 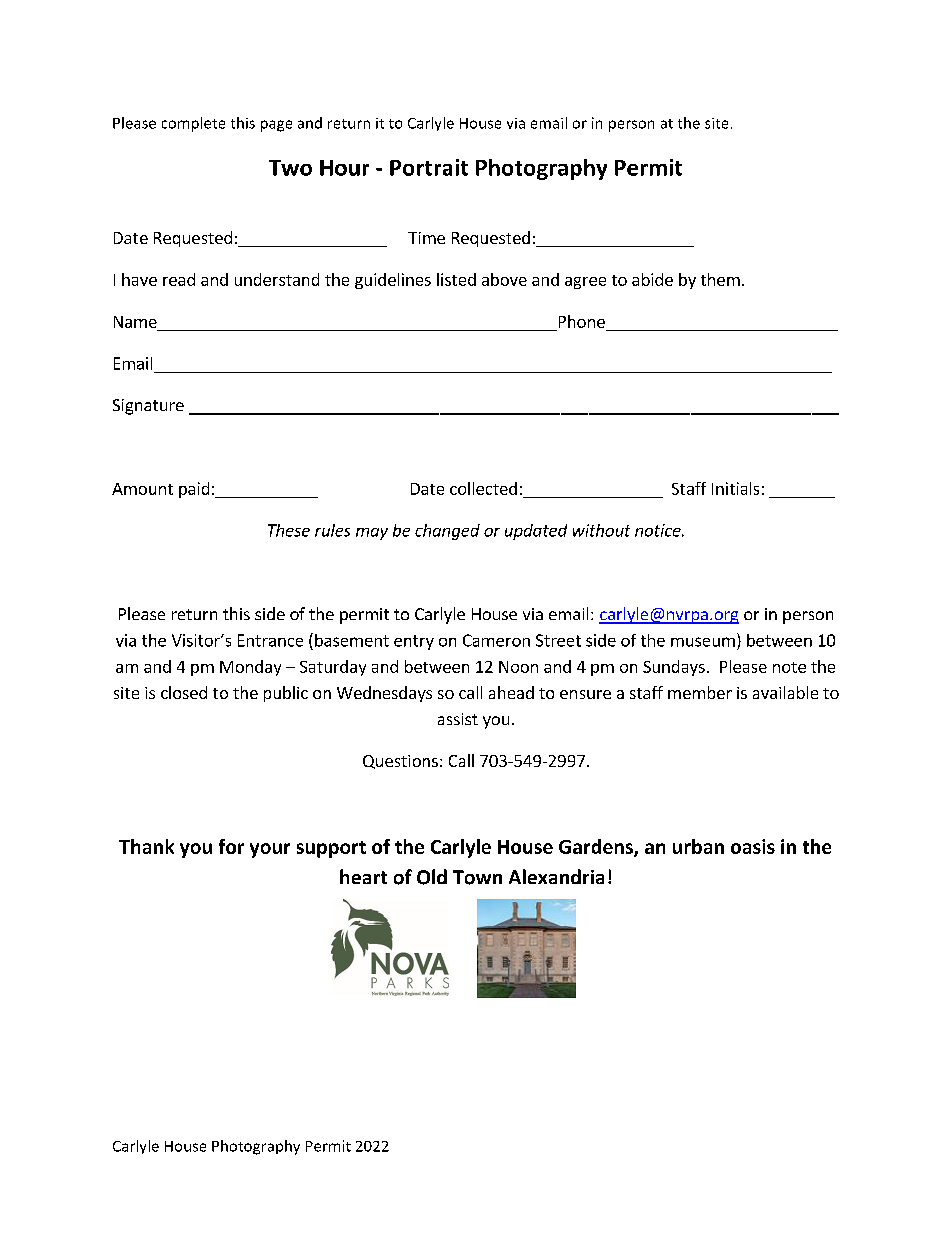 I want to click on Entrance, so click(x=270, y=640).
